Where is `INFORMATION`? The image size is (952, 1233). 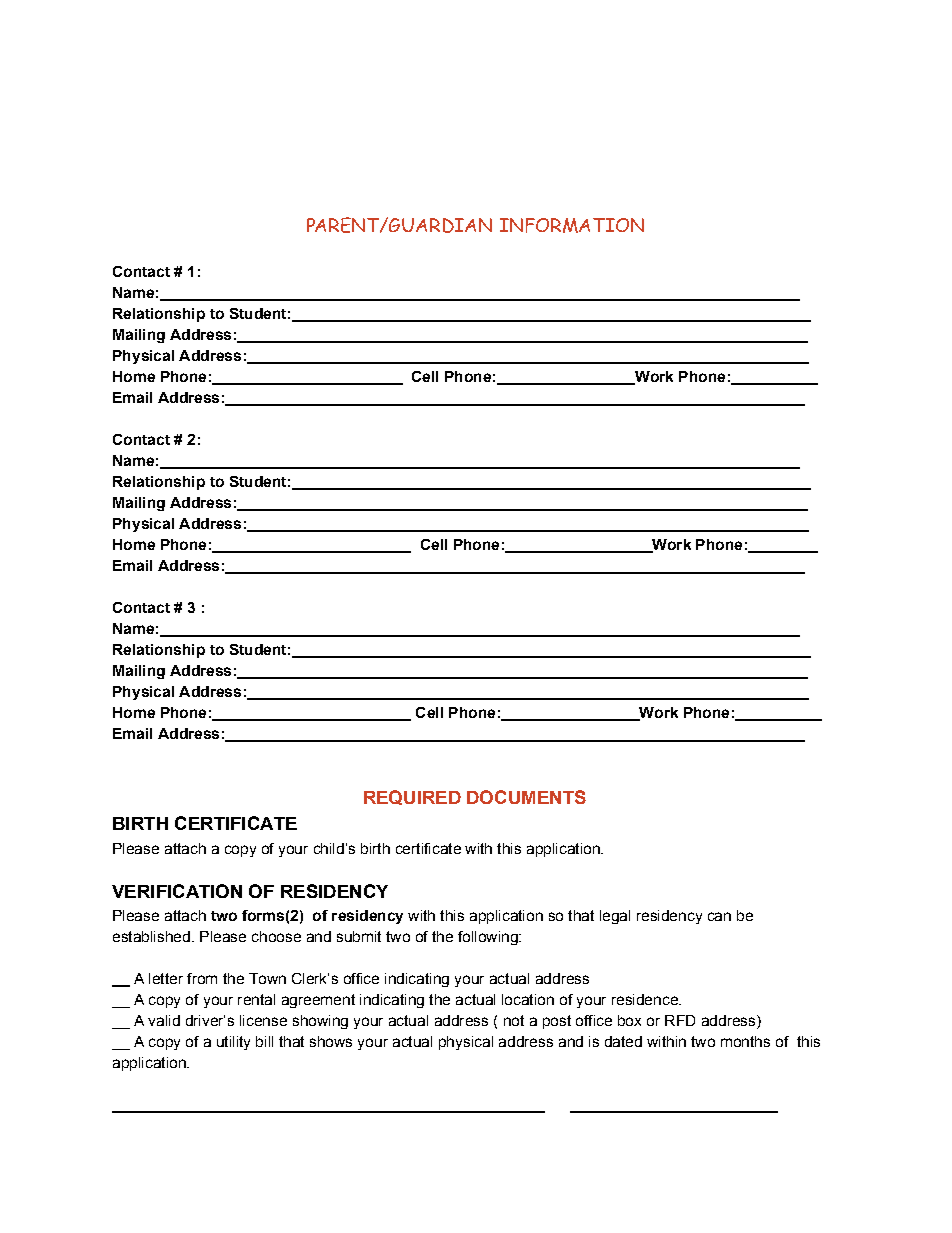
INFORMATION is located at coordinates (572, 225).
